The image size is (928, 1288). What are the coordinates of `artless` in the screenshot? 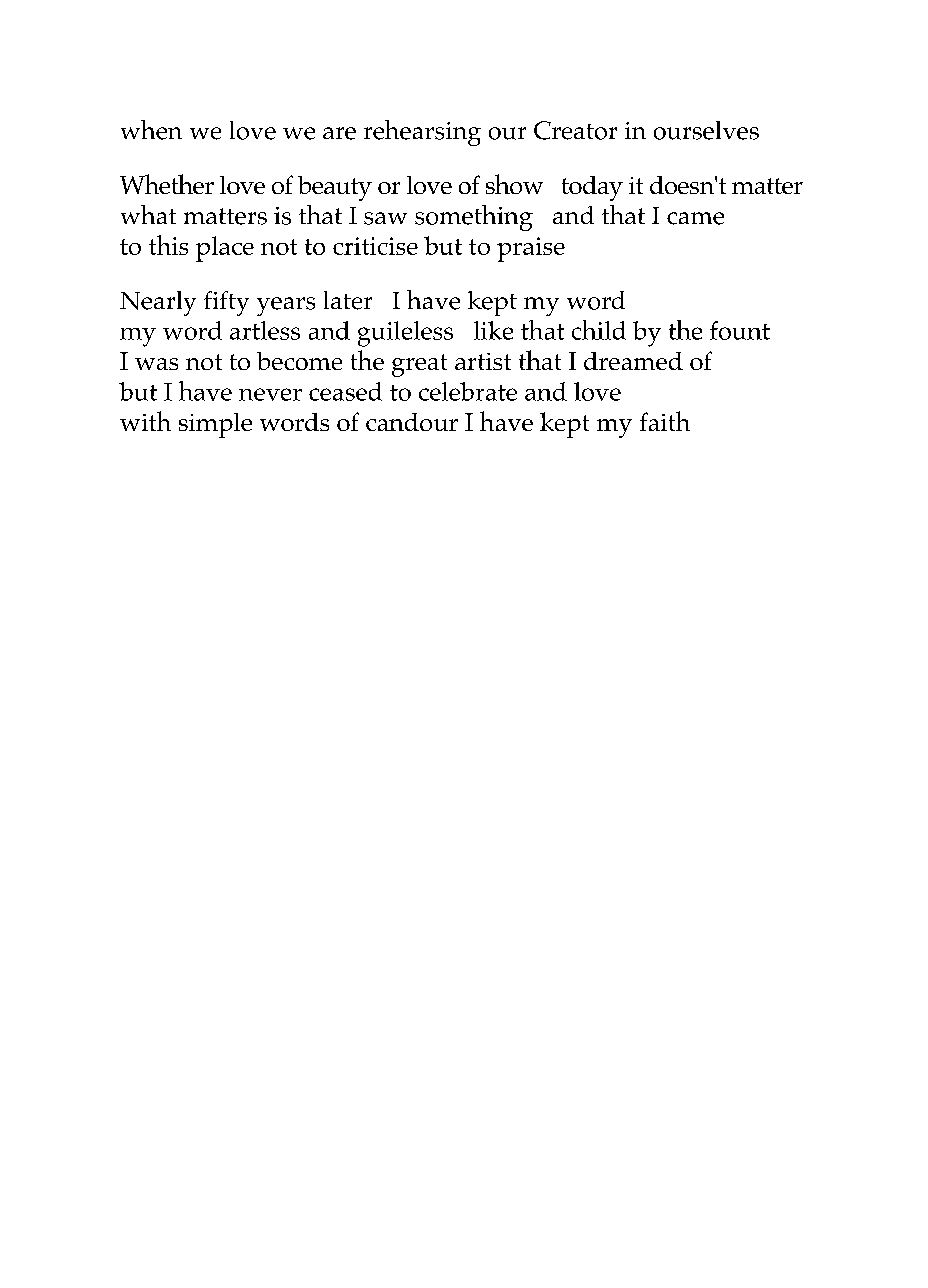 It's located at (265, 330).
